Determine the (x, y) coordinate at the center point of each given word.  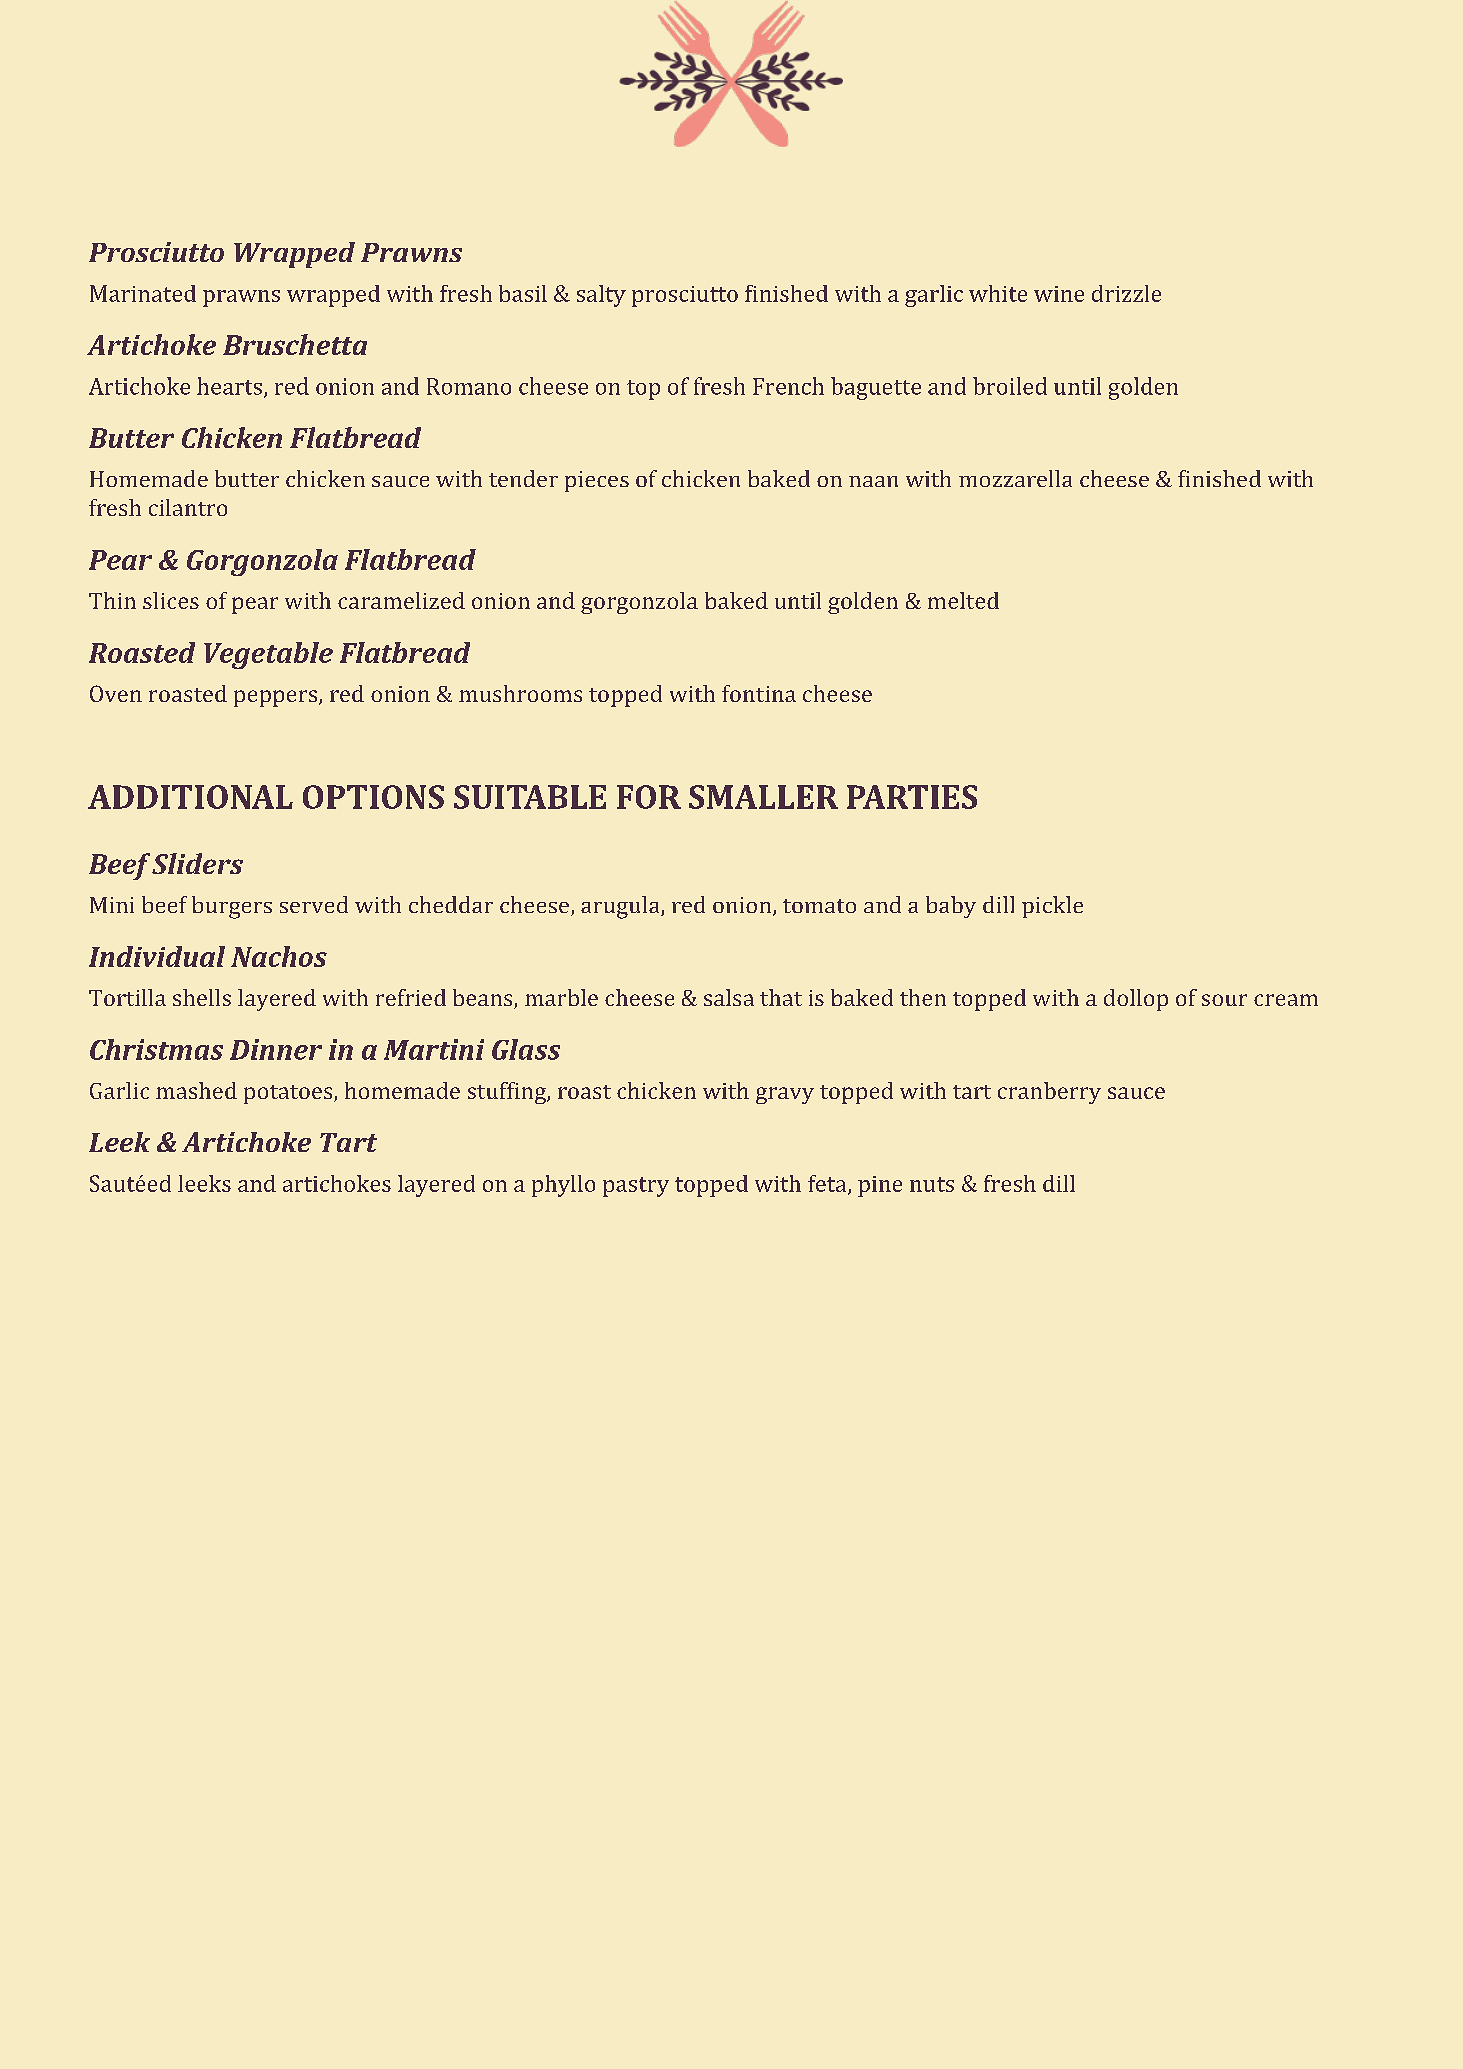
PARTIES (912, 797)
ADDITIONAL (190, 797)
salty (601, 296)
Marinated (143, 293)
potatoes (289, 1094)
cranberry (1049, 1093)
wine (1059, 294)
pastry (636, 1187)
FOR (649, 797)
